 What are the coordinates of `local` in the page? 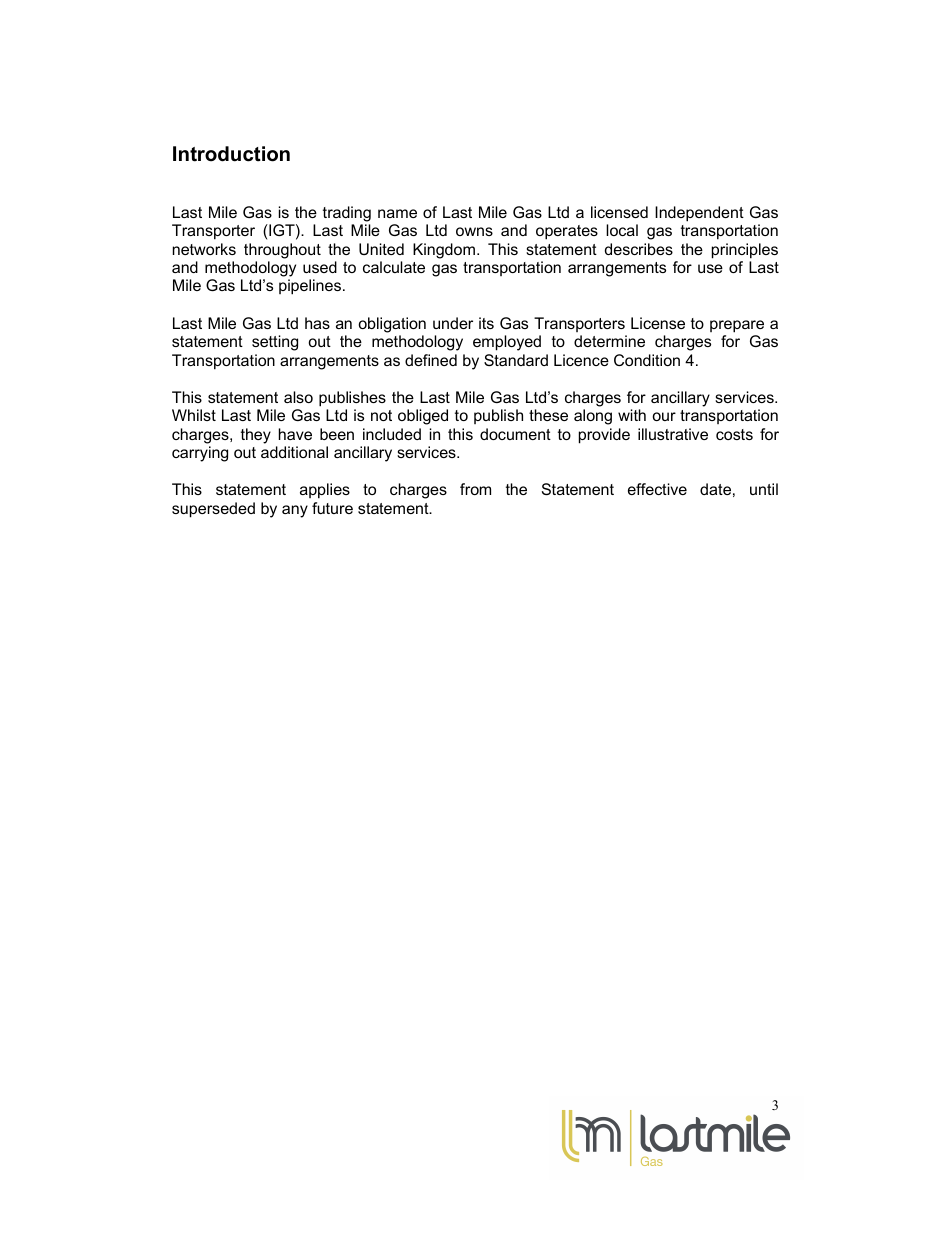 It's located at (622, 230).
